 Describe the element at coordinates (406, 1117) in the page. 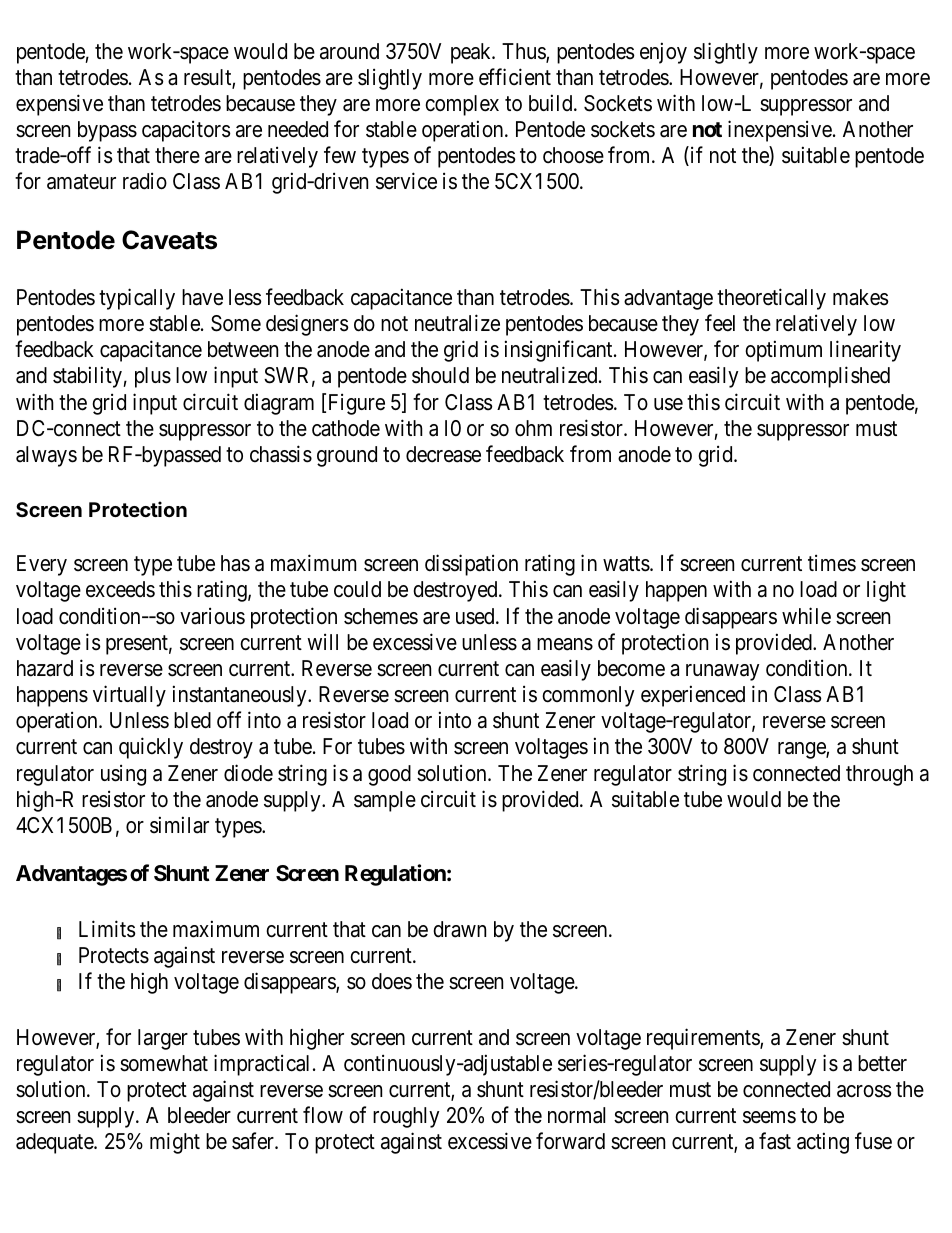

I see `roughly` at that location.
